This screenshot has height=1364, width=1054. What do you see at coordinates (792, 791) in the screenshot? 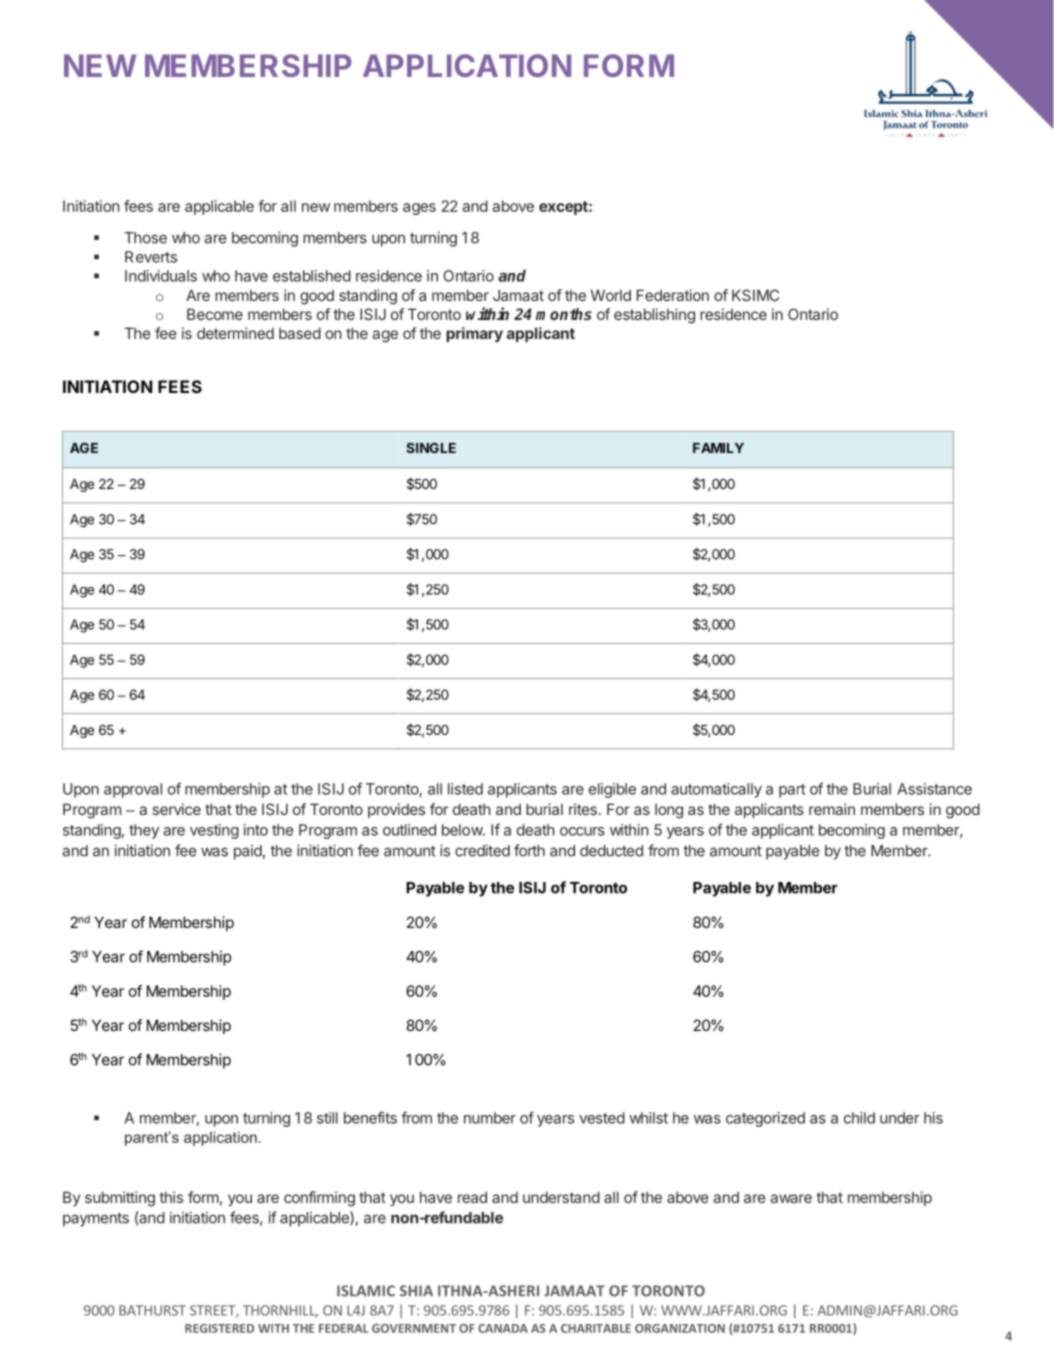
I see `part` at bounding box center [792, 791].
